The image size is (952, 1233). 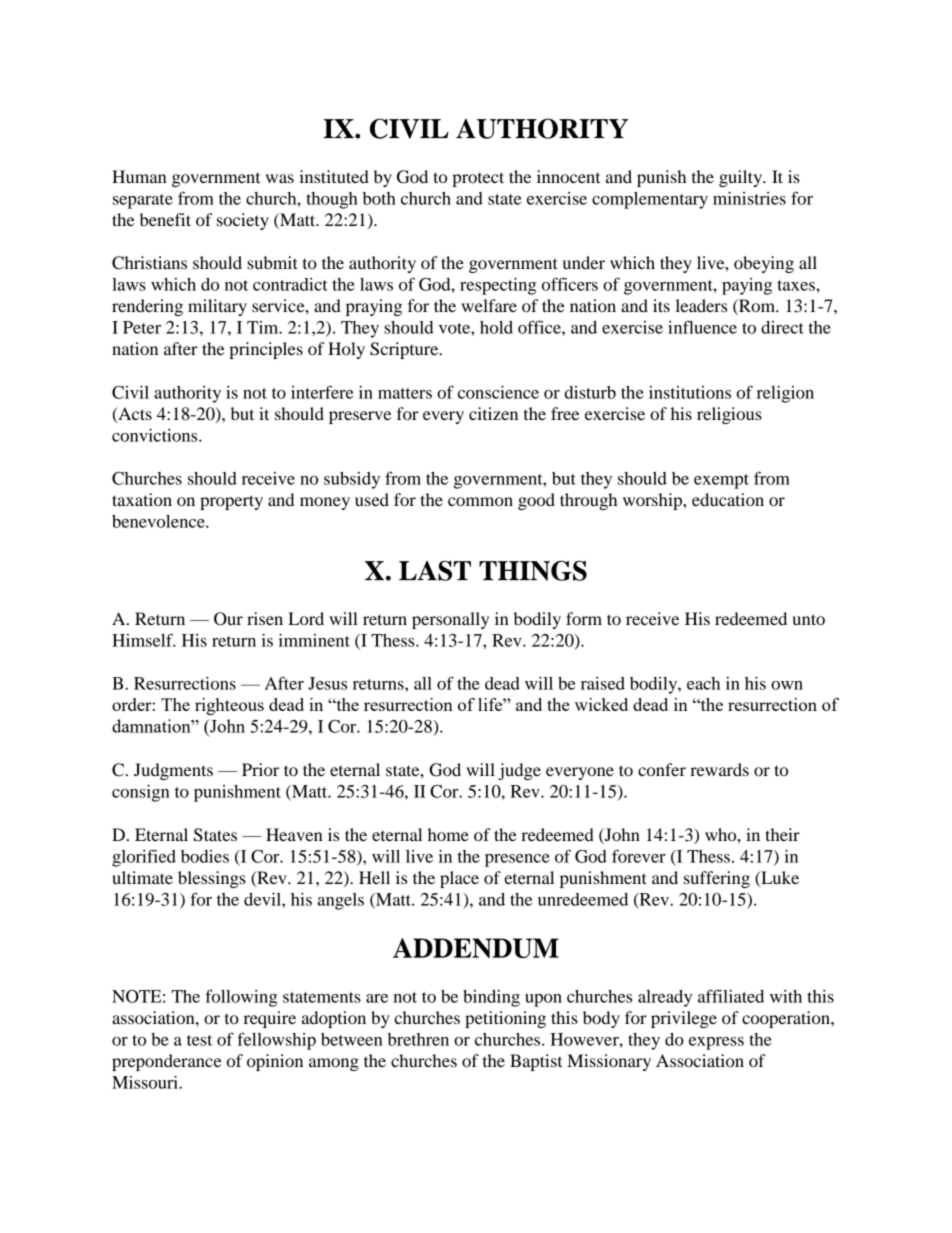 What do you see at coordinates (749, 198) in the document?
I see `ministries` at bounding box center [749, 198].
